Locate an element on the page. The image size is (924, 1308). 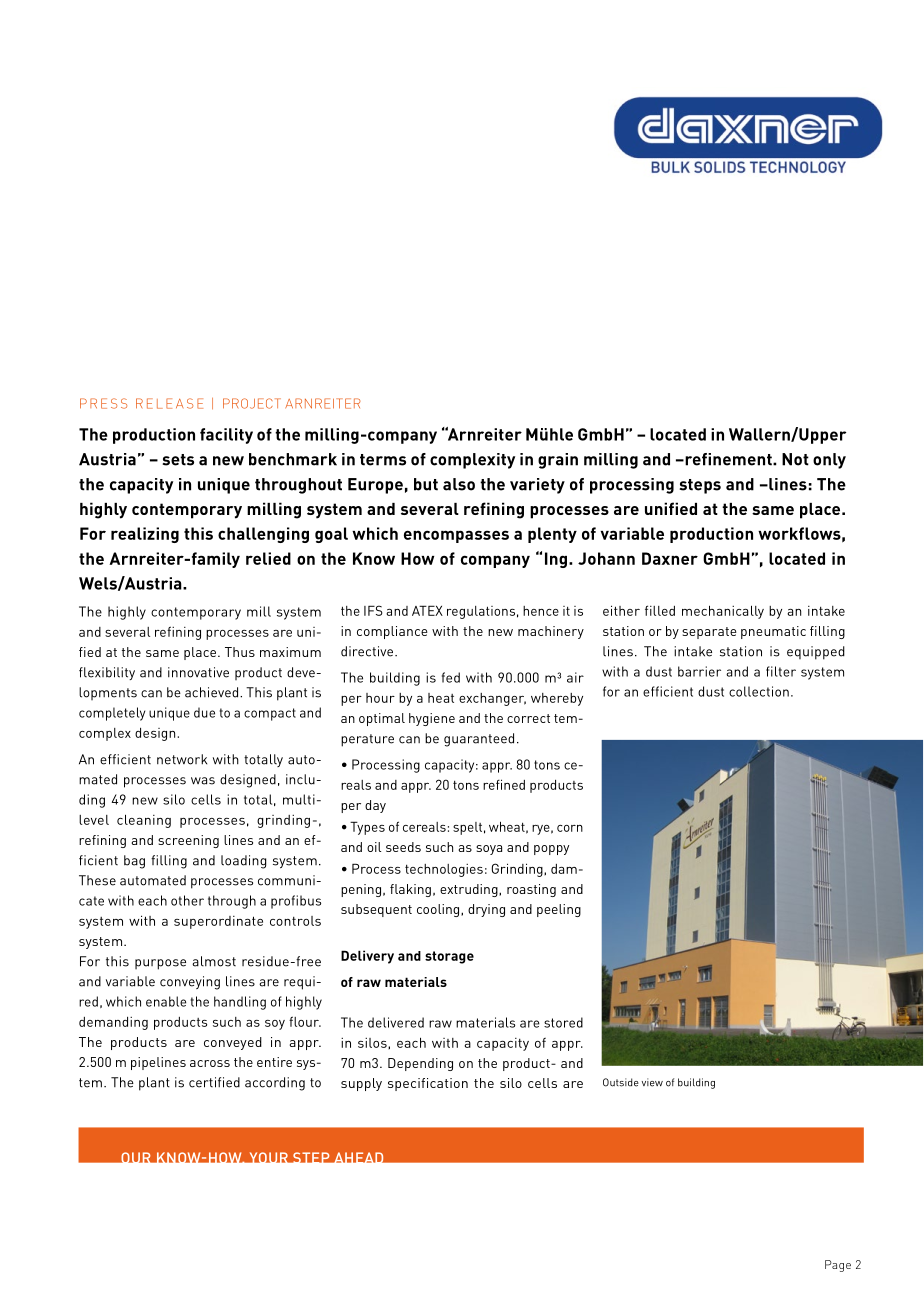
specification is located at coordinates (428, 1084).
